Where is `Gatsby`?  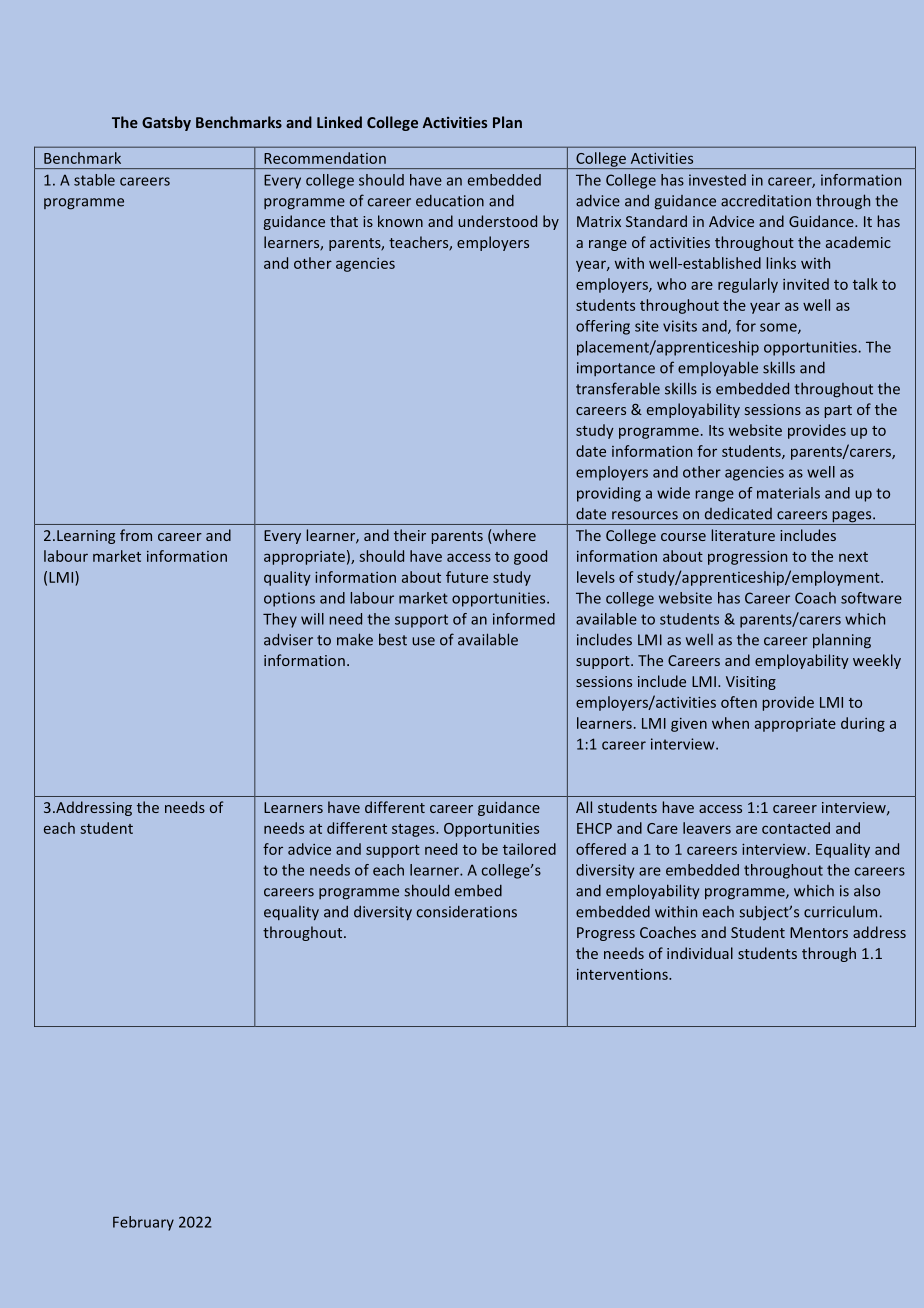 Gatsby is located at coordinates (166, 123).
